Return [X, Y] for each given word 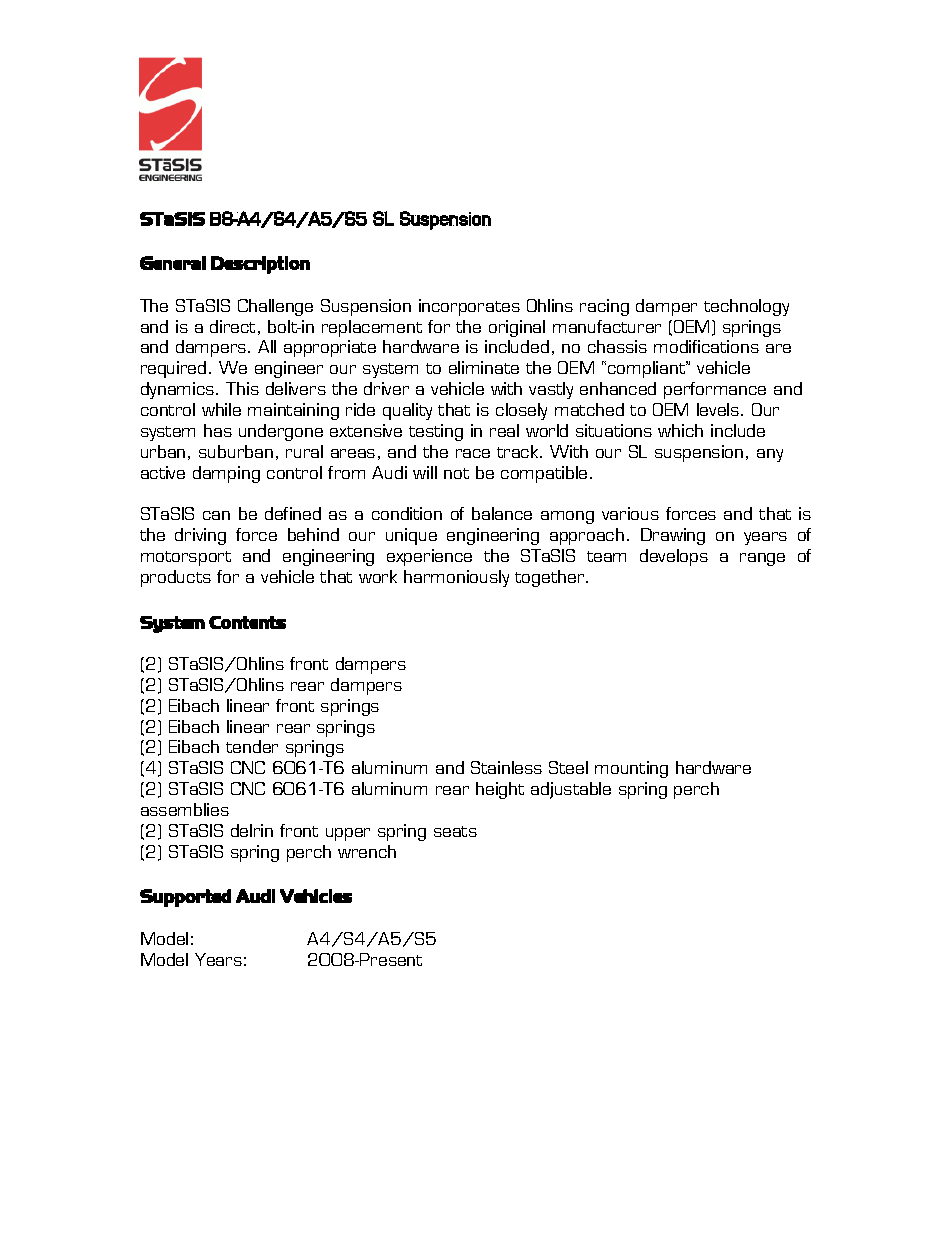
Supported [185, 898]
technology [746, 307]
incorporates [469, 307]
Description [260, 265]
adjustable [571, 790]
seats [455, 831]
